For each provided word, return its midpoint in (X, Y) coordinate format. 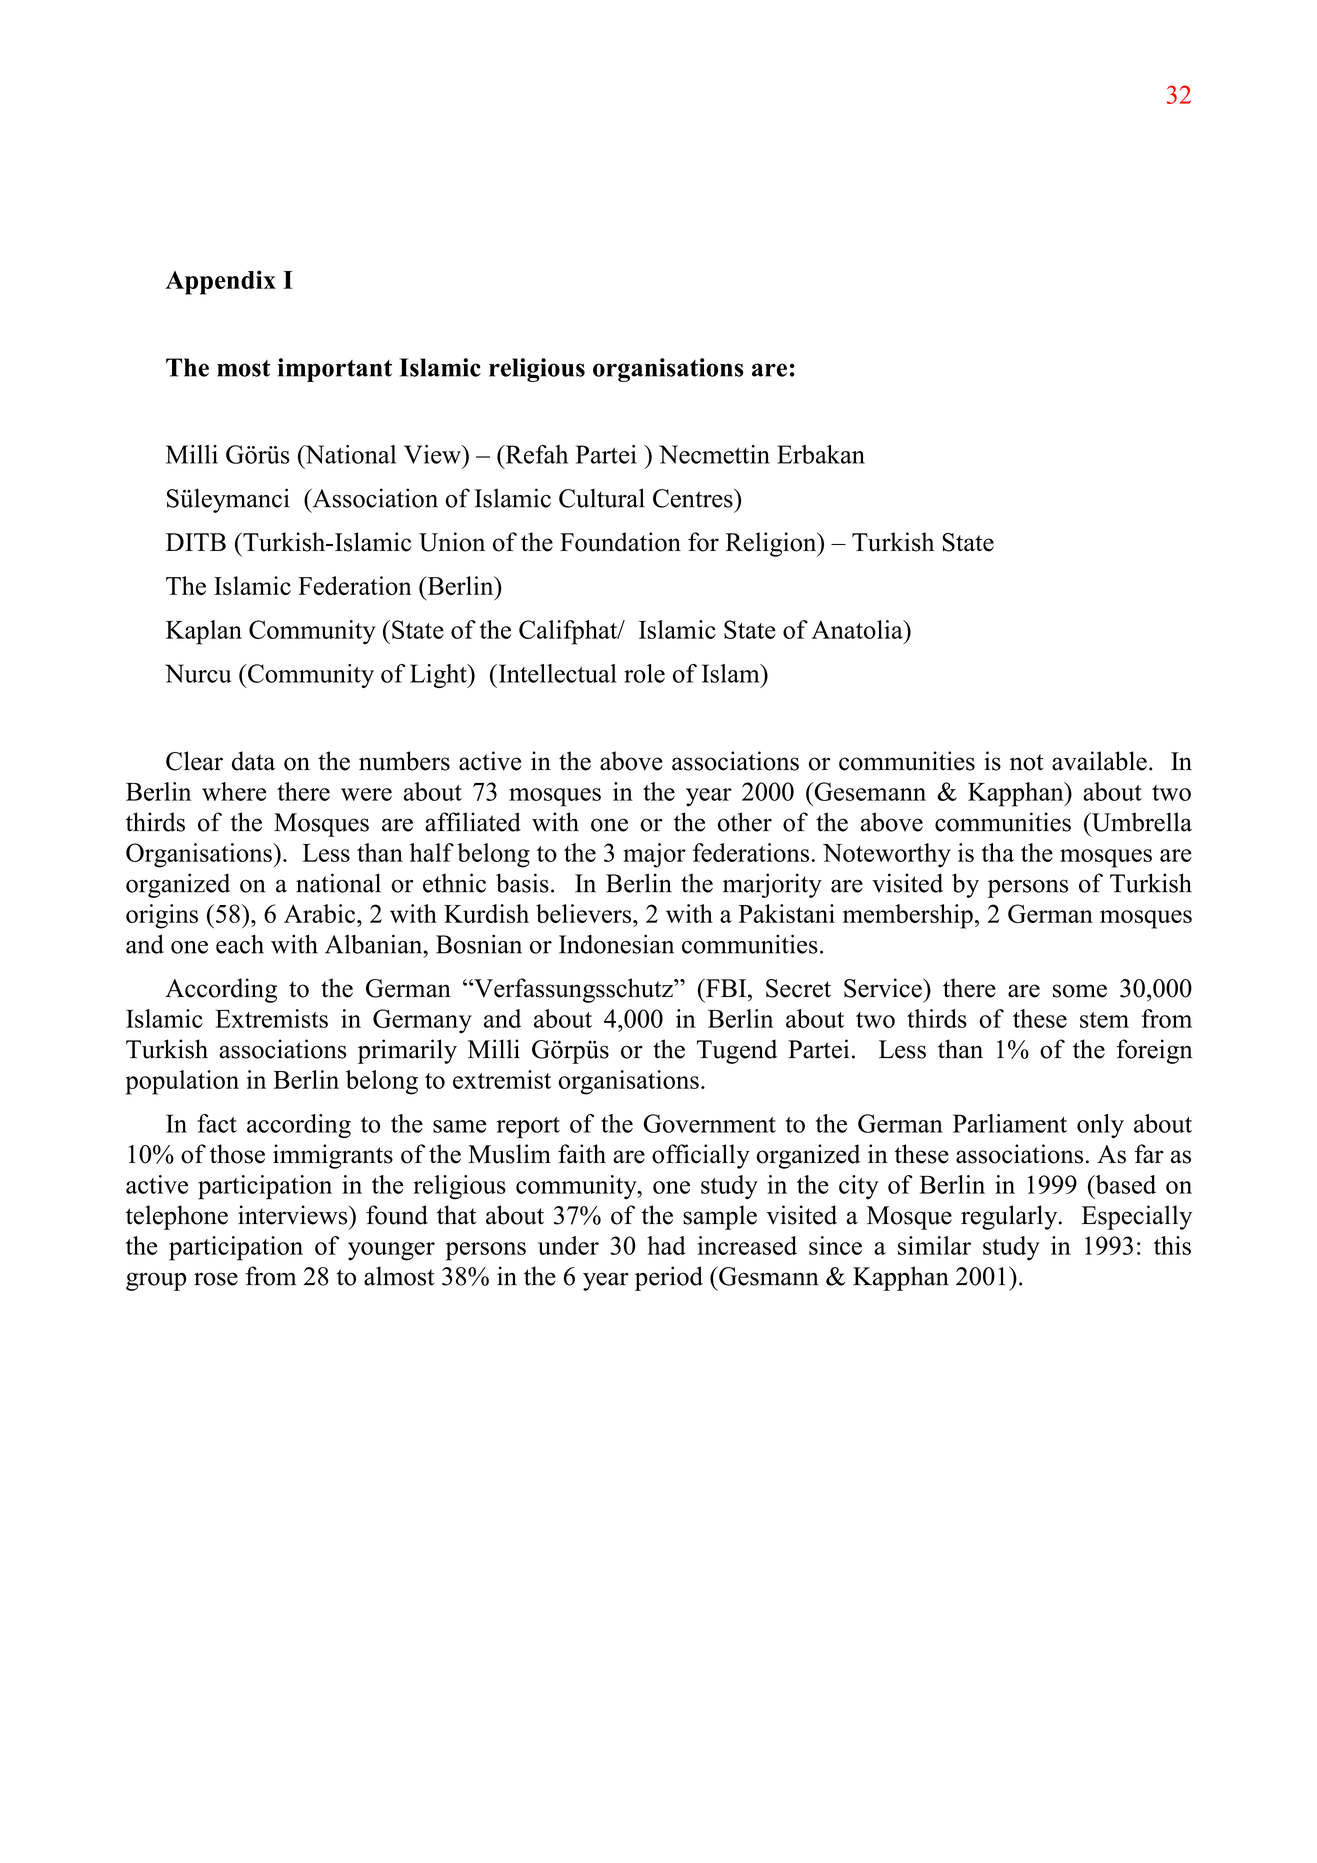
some (1080, 991)
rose (216, 1279)
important (335, 370)
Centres (694, 498)
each (240, 944)
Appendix (220, 282)
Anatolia (858, 629)
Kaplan (204, 632)
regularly (1010, 1217)
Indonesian (616, 944)
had (666, 1245)
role (644, 673)
